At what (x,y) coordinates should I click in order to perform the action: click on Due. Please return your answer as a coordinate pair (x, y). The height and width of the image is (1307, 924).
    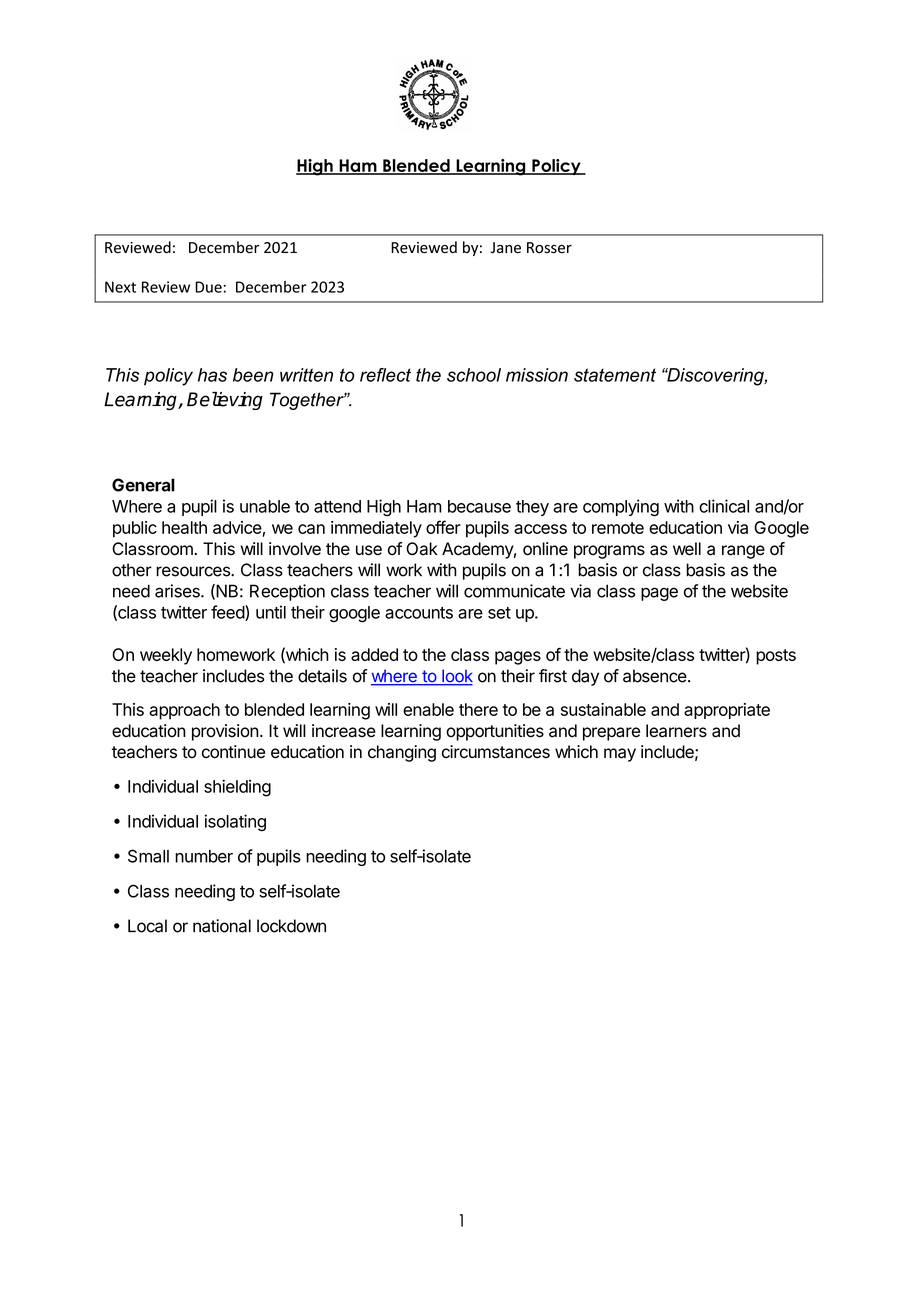
    Looking at the image, I should click on (208, 287).
